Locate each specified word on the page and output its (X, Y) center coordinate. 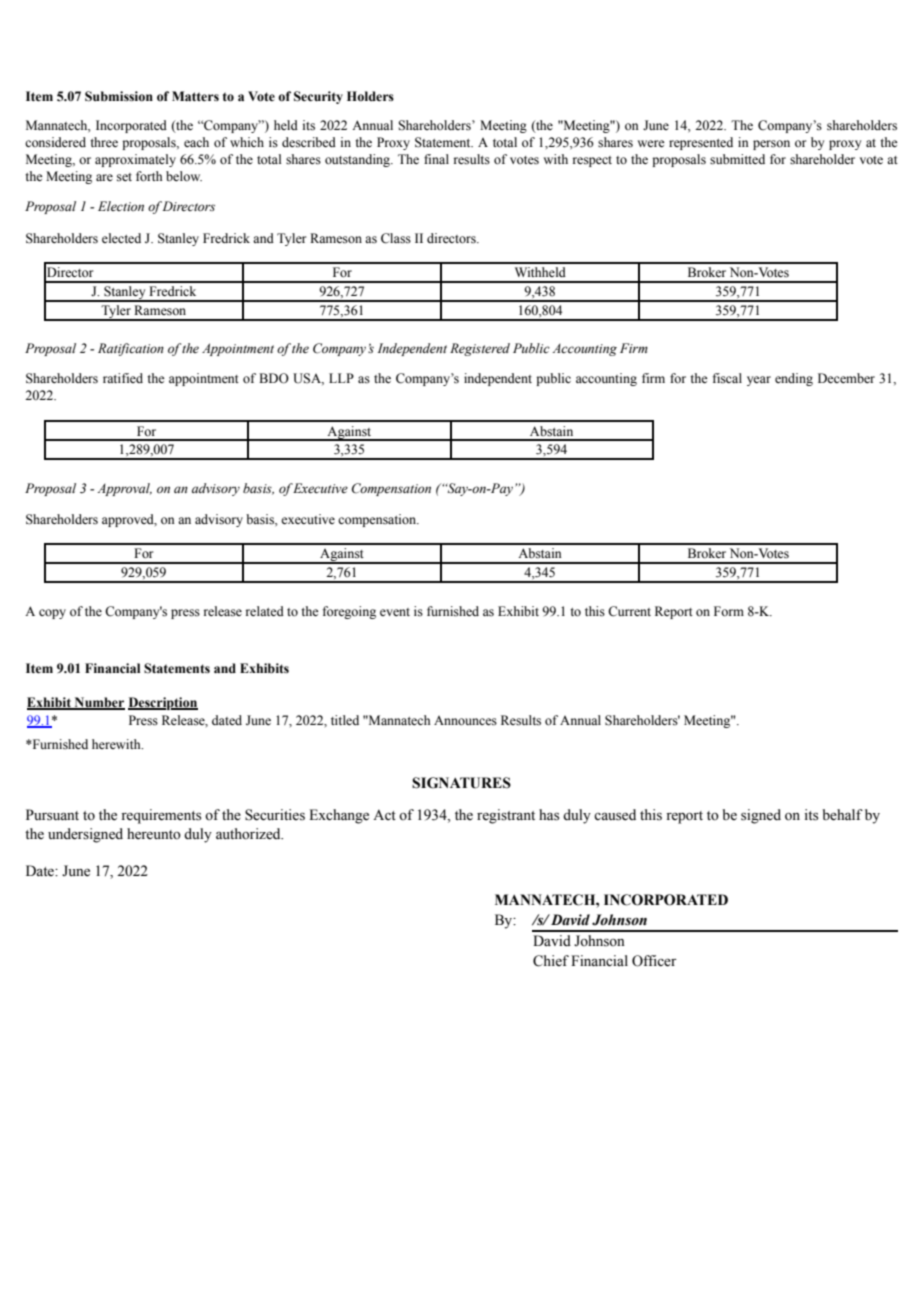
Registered (480, 349)
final (436, 159)
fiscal (727, 378)
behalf (843, 815)
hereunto (154, 834)
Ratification (131, 349)
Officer (654, 961)
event (395, 612)
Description (163, 703)
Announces (465, 721)
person (771, 145)
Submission (119, 96)
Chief (551, 961)
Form (729, 611)
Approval (124, 489)
